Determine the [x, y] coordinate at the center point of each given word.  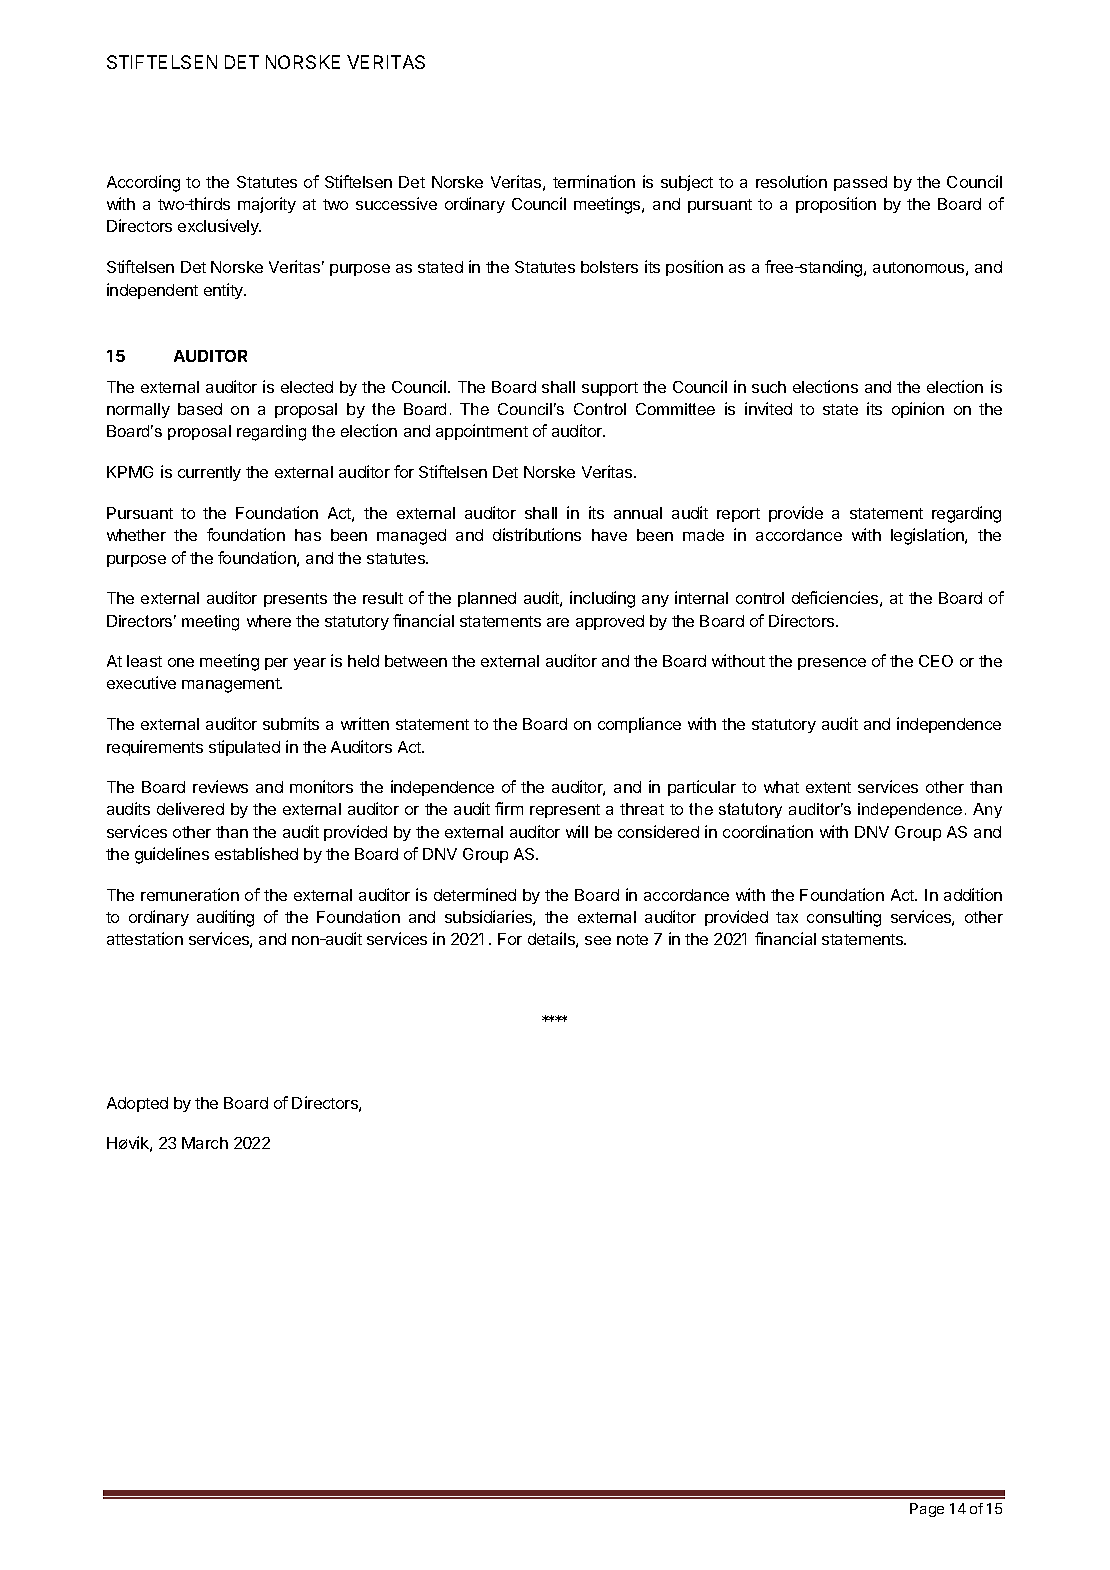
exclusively [219, 227]
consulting [844, 918]
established [256, 853]
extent [828, 787]
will [577, 831]
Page [927, 1510]
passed [860, 183]
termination [594, 181]
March [205, 1143]
